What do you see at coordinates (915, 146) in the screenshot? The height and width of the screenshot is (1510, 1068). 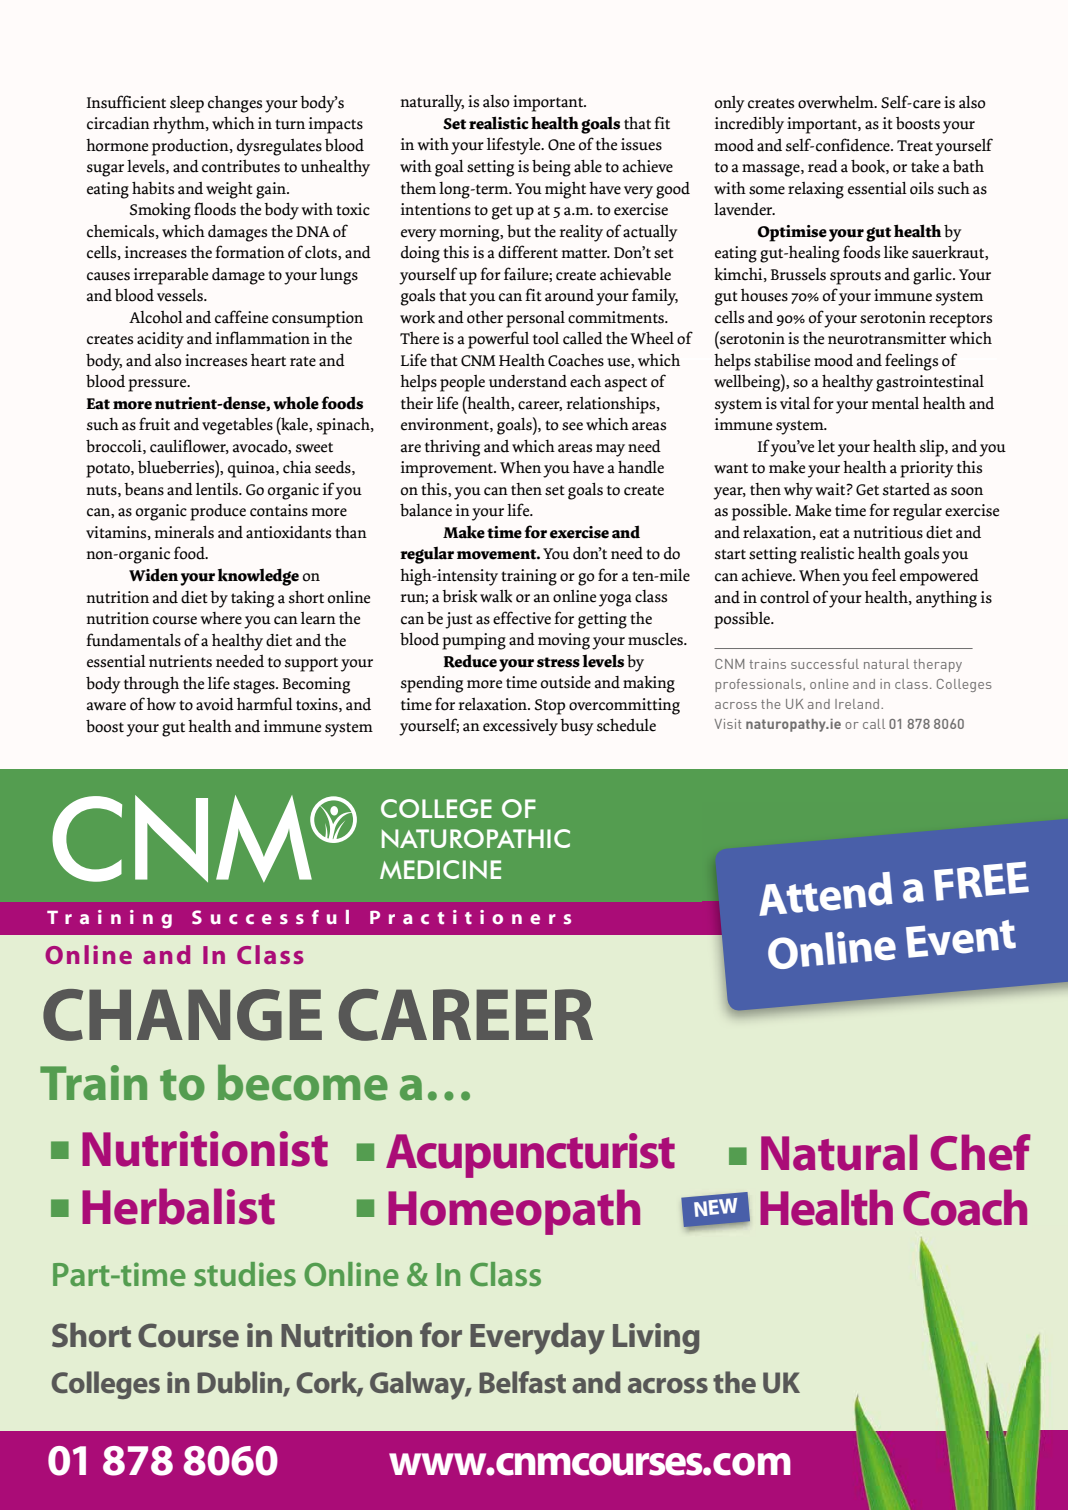 I see `Treat` at bounding box center [915, 146].
